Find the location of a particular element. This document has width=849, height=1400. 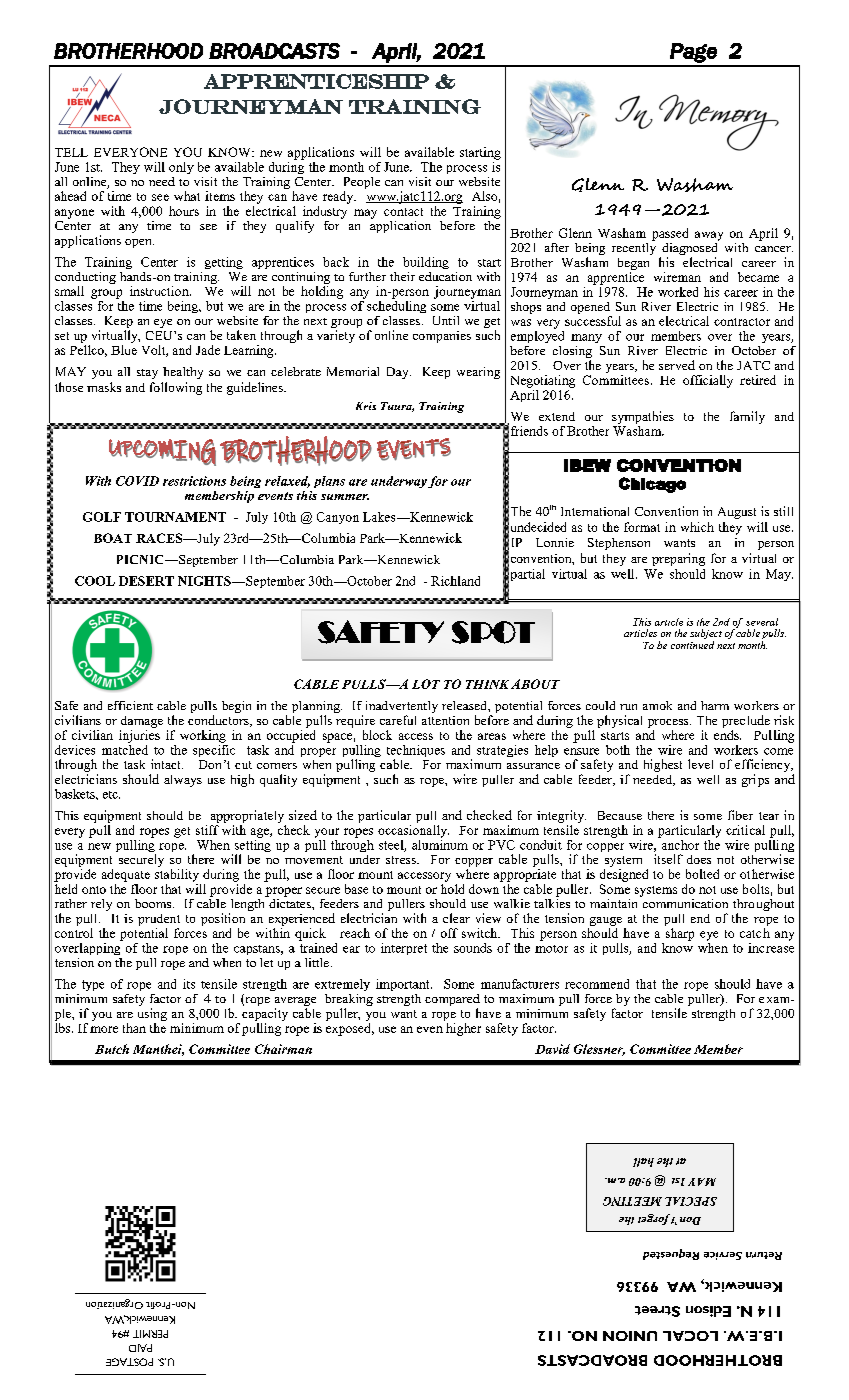

away is located at coordinates (709, 236).
